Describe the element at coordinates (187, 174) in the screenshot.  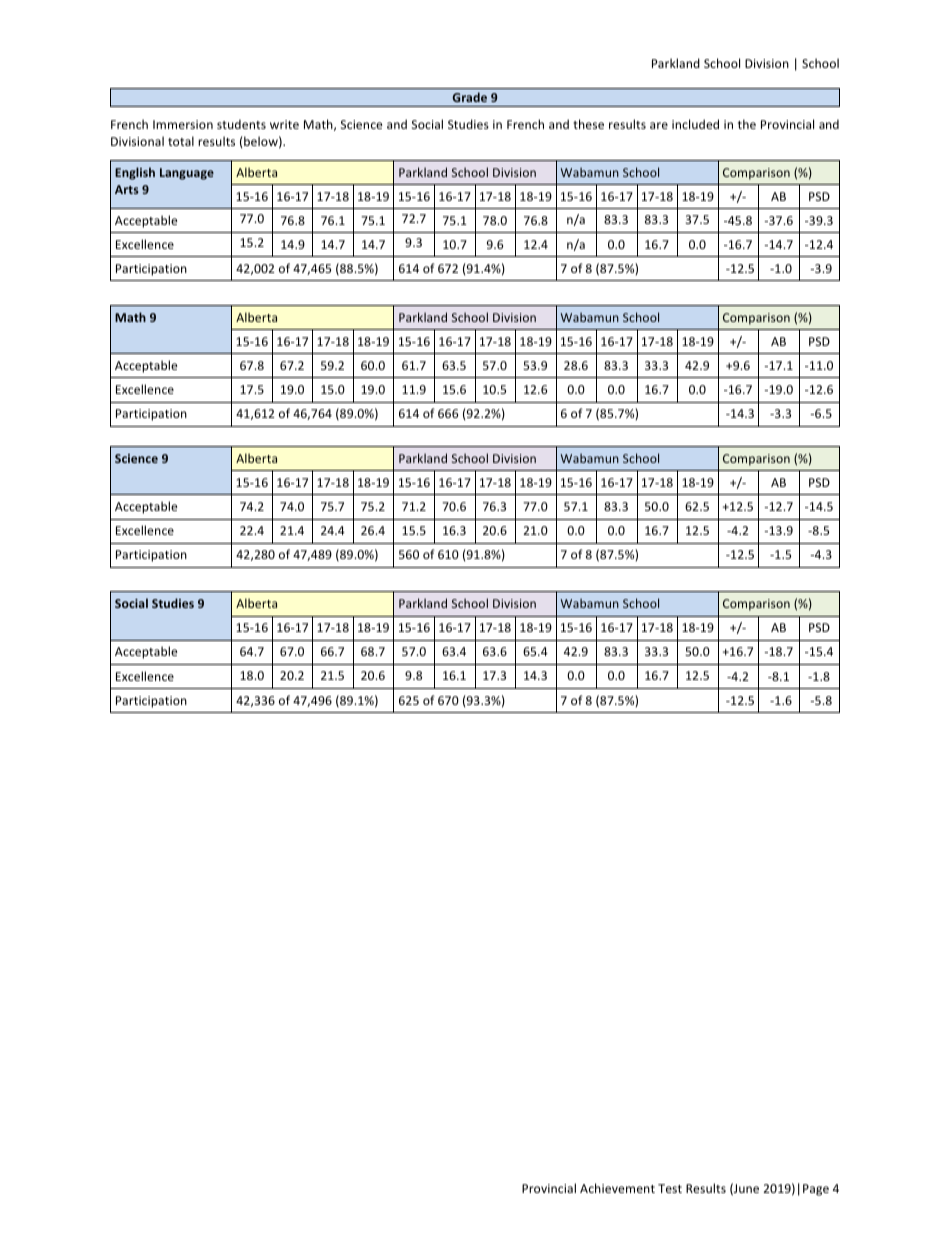
I see `Language` at that location.
